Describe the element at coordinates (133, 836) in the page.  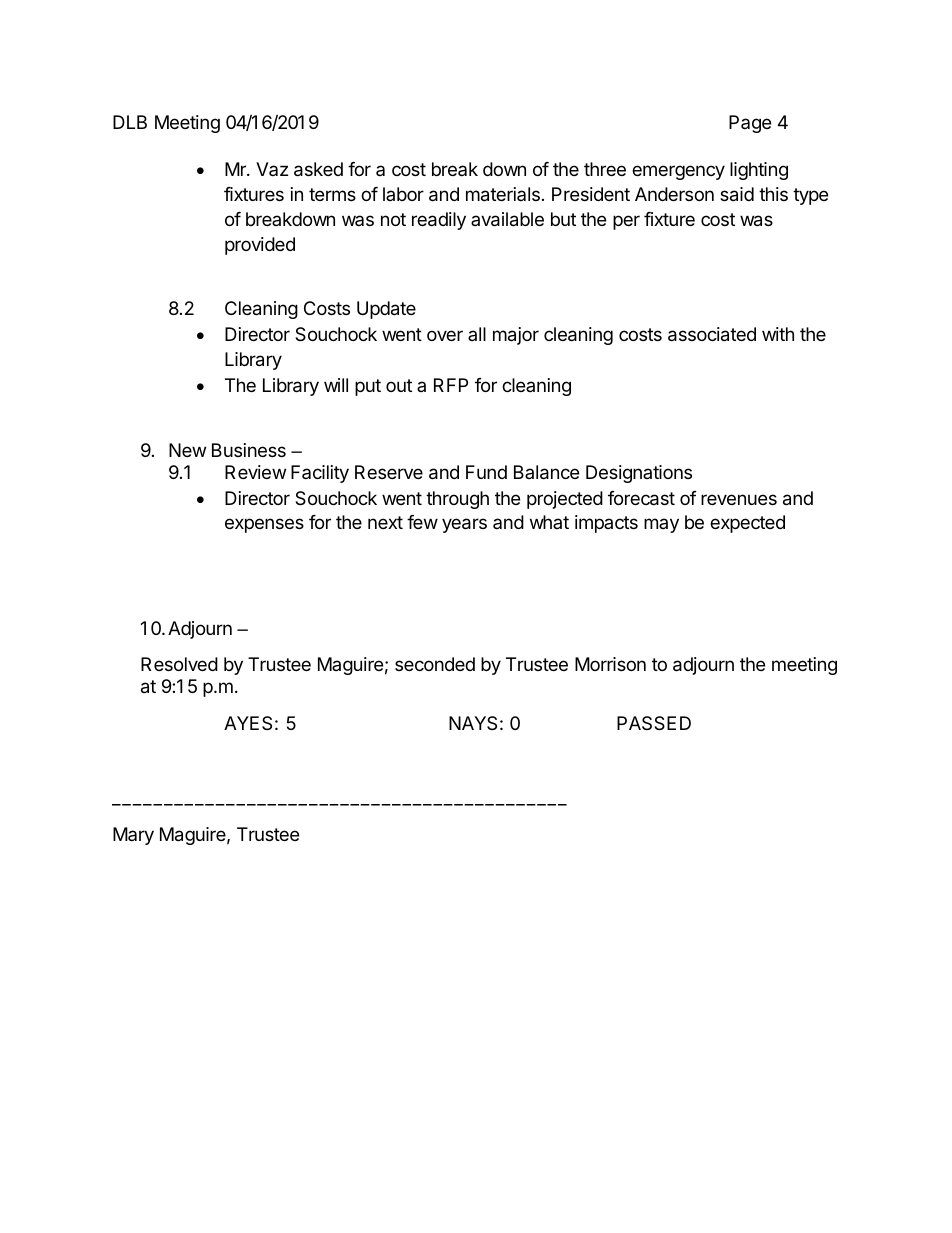
I see `Mary` at that location.
